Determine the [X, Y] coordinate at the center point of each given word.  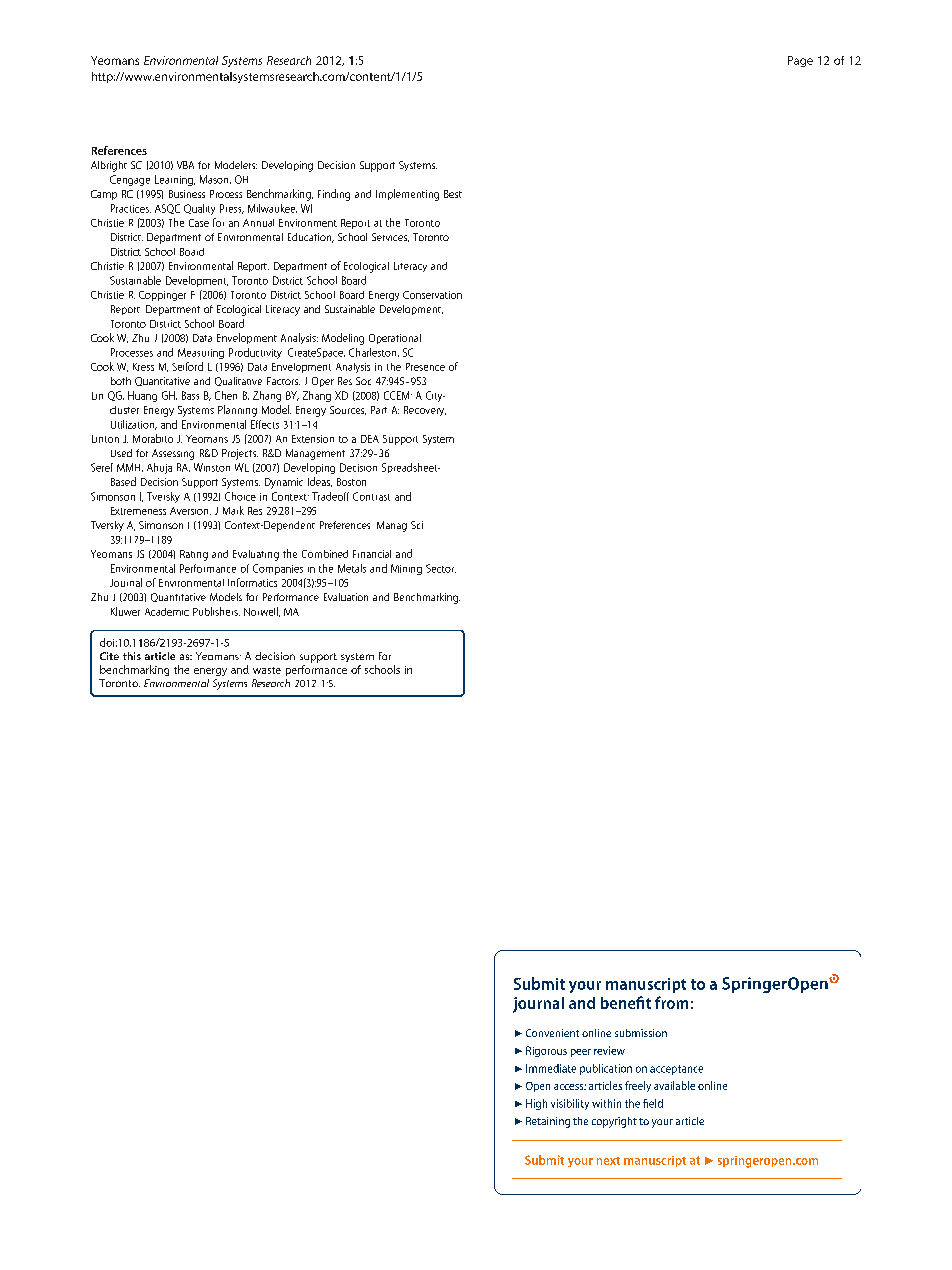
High [536, 1104]
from [671, 1002]
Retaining [548, 1122]
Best [453, 194]
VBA [185, 165]
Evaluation [346, 597]
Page [800, 61]
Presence [425, 367]
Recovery [425, 411]
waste [267, 670]
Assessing [173, 454]
